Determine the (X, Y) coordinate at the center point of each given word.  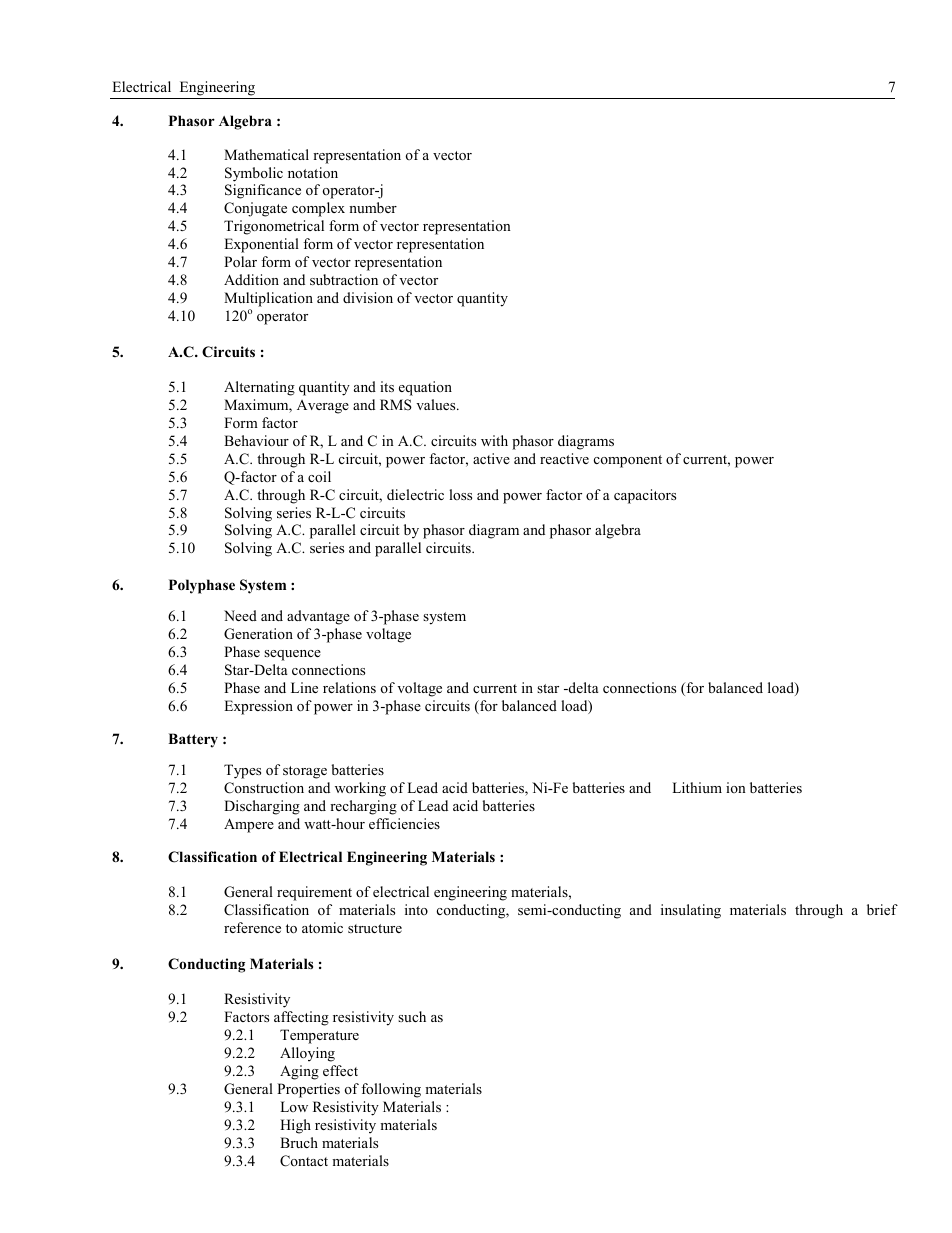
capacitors (645, 496)
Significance (263, 191)
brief (882, 909)
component (628, 461)
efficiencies (404, 823)
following (391, 1090)
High (295, 1126)
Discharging (262, 807)
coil (319, 476)
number (373, 207)
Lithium (697, 787)
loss (460, 494)
